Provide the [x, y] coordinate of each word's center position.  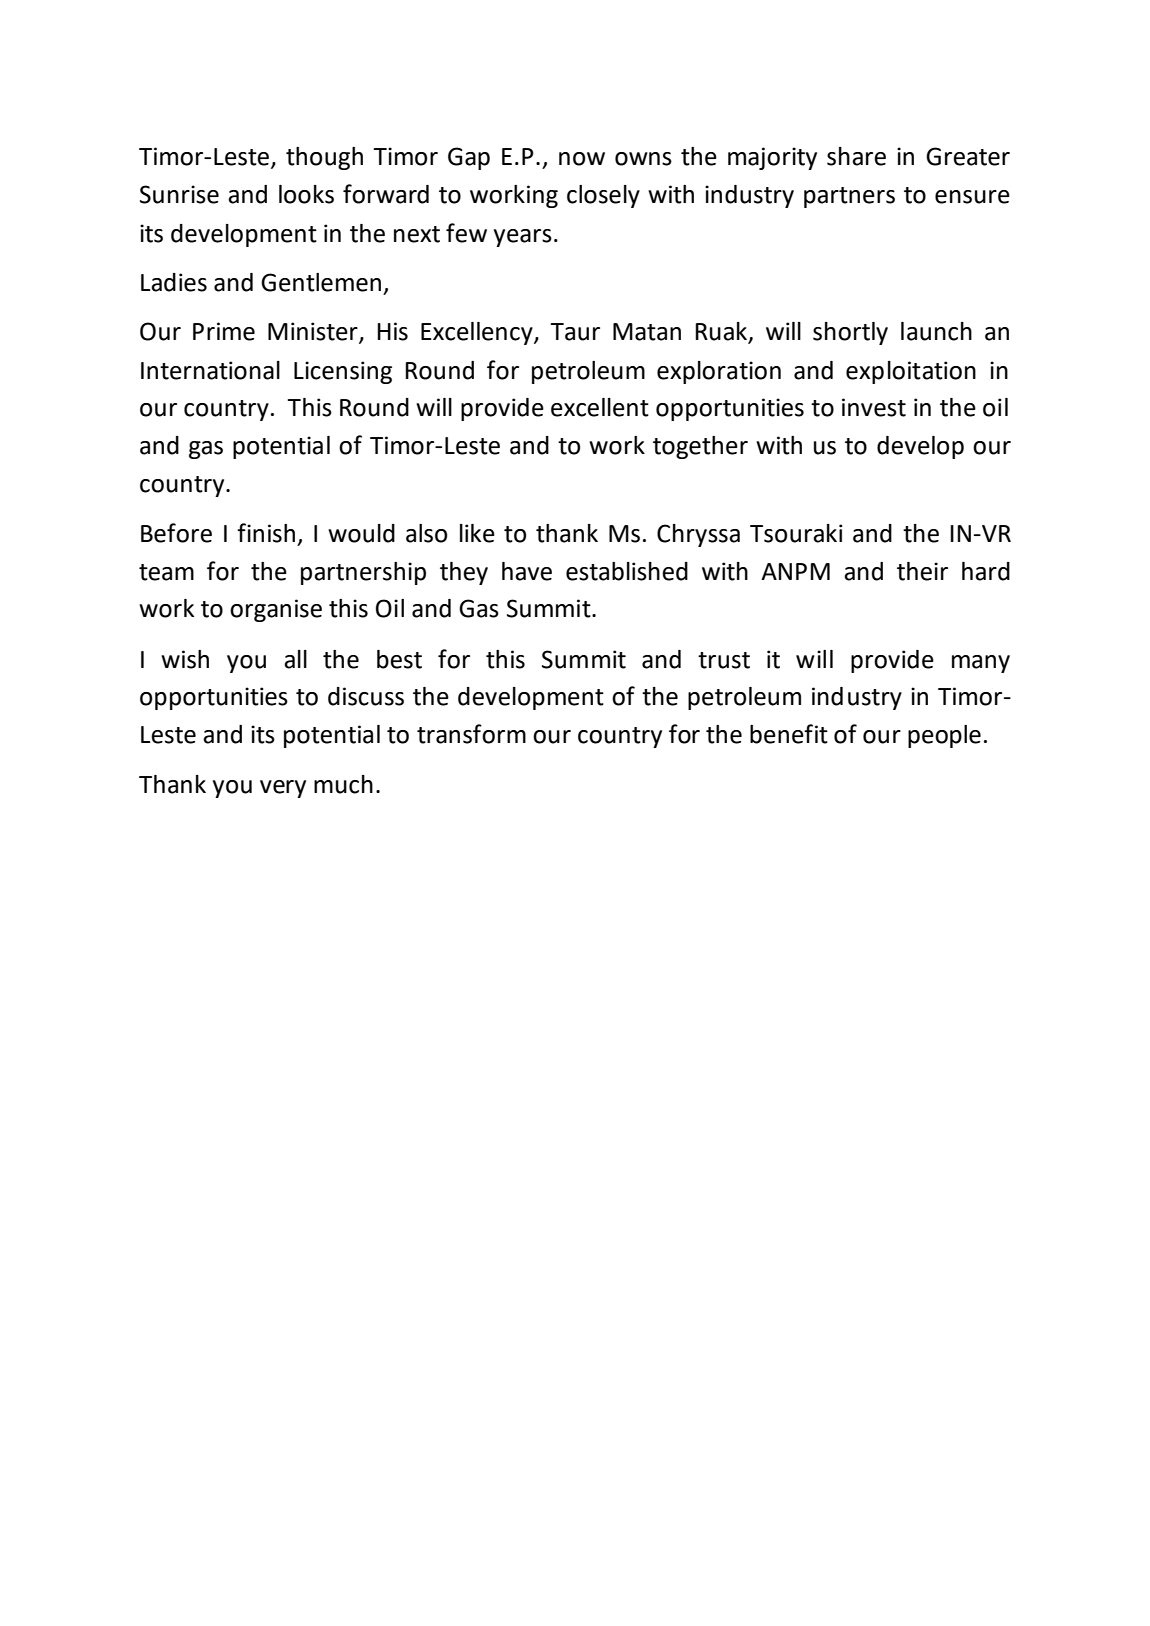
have [527, 571]
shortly [850, 333]
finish [266, 533]
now [582, 159]
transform [471, 734]
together [700, 447]
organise [276, 610]
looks [306, 194]
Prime [224, 331]
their [922, 571]
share [856, 156]
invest [874, 407]
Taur [575, 332]
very [283, 789]
